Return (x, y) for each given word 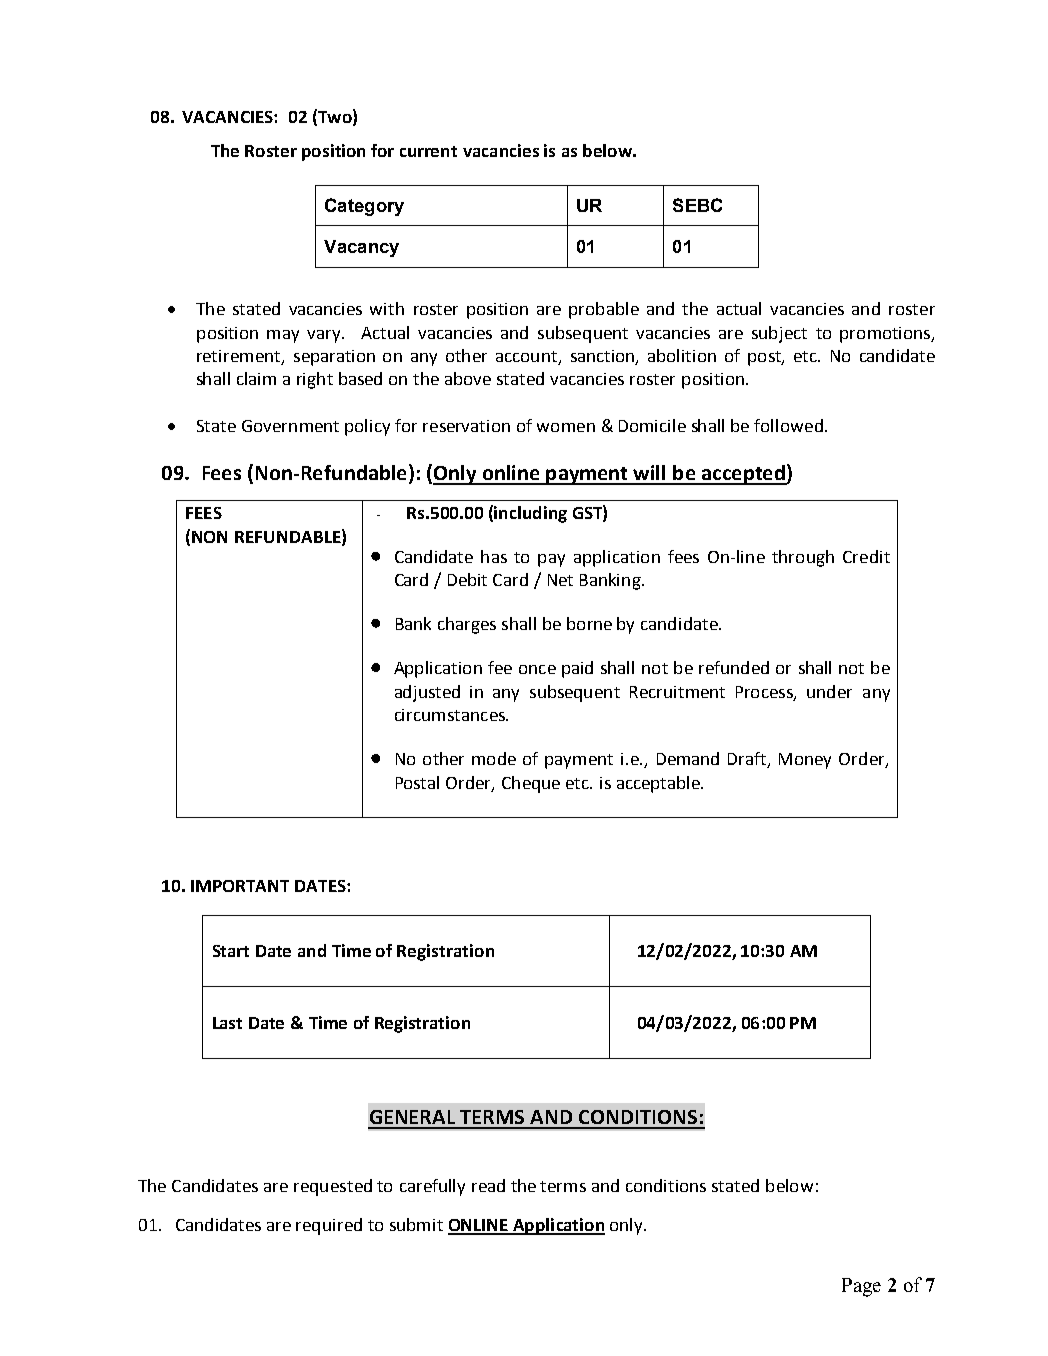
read (488, 1185)
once (537, 669)
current (428, 151)
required (329, 1226)
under (829, 691)
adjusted (427, 693)
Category (364, 207)
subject (779, 334)
